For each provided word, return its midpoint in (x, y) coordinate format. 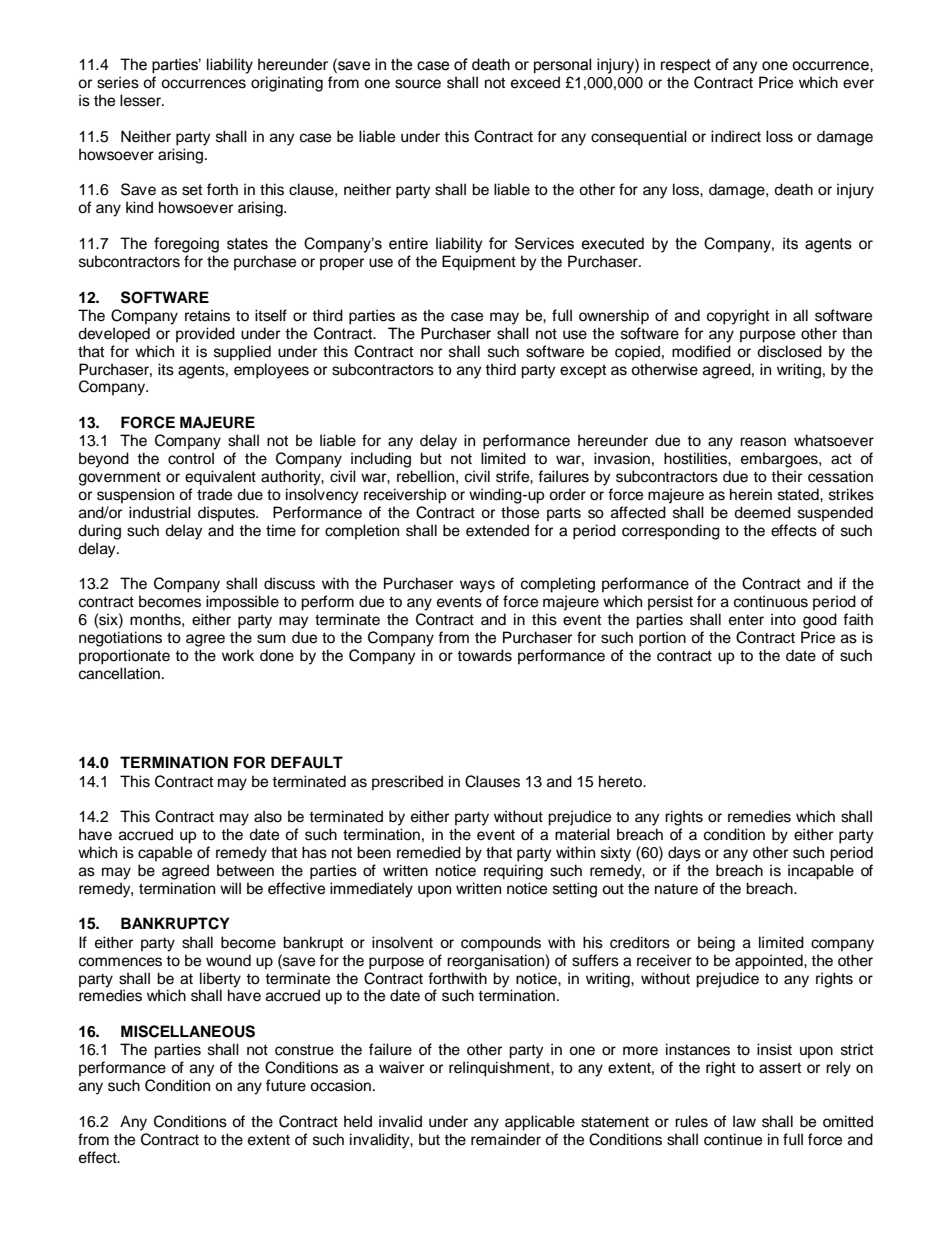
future (286, 1085)
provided (205, 335)
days (684, 854)
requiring (513, 872)
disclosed (789, 351)
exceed (535, 82)
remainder (506, 1139)
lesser (141, 100)
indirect (736, 136)
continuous (771, 601)
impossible (242, 603)
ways (477, 586)
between (245, 870)
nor (431, 353)
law (744, 1121)
